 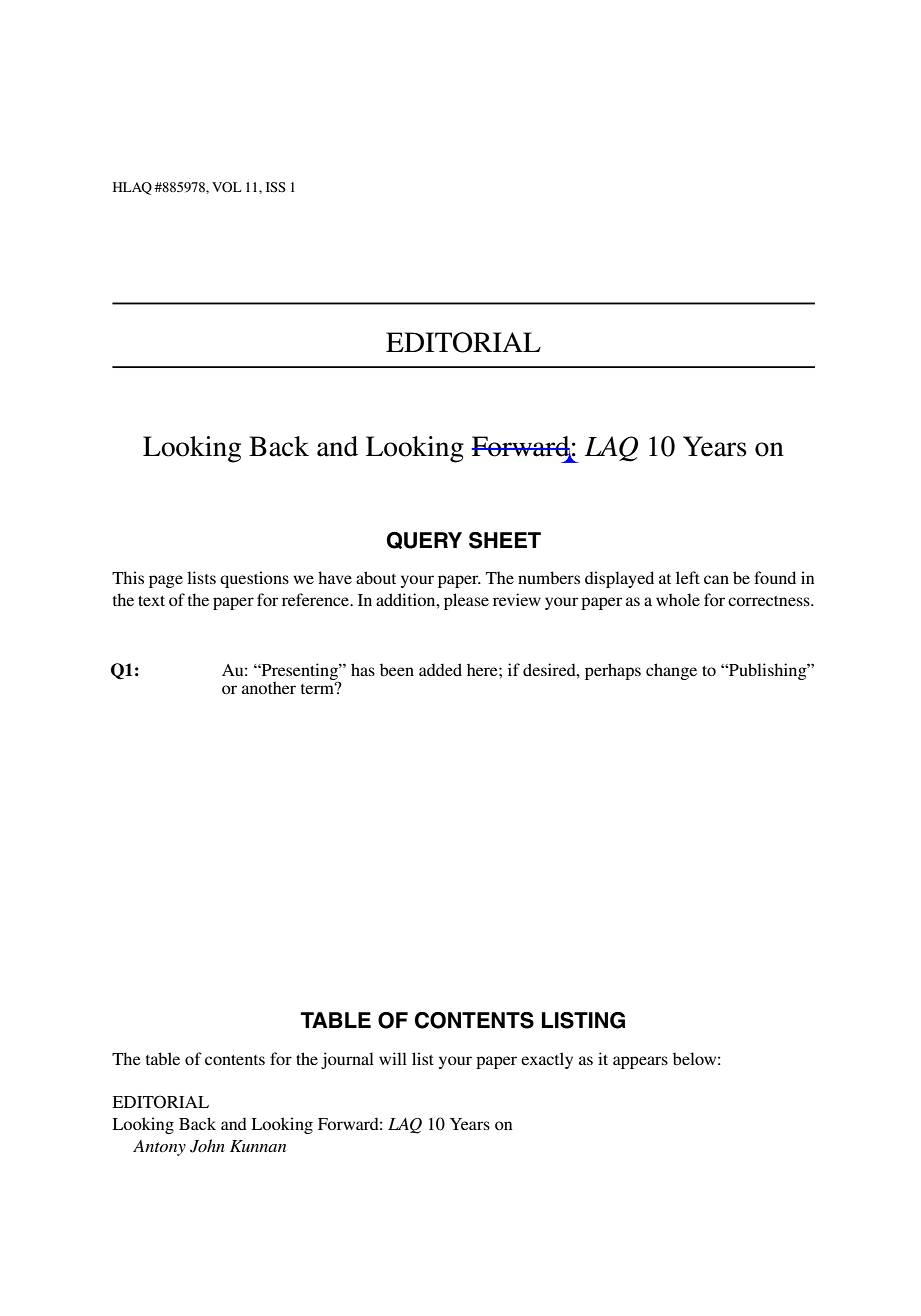 What do you see at coordinates (424, 540) in the screenshot?
I see `QUERY` at bounding box center [424, 540].
